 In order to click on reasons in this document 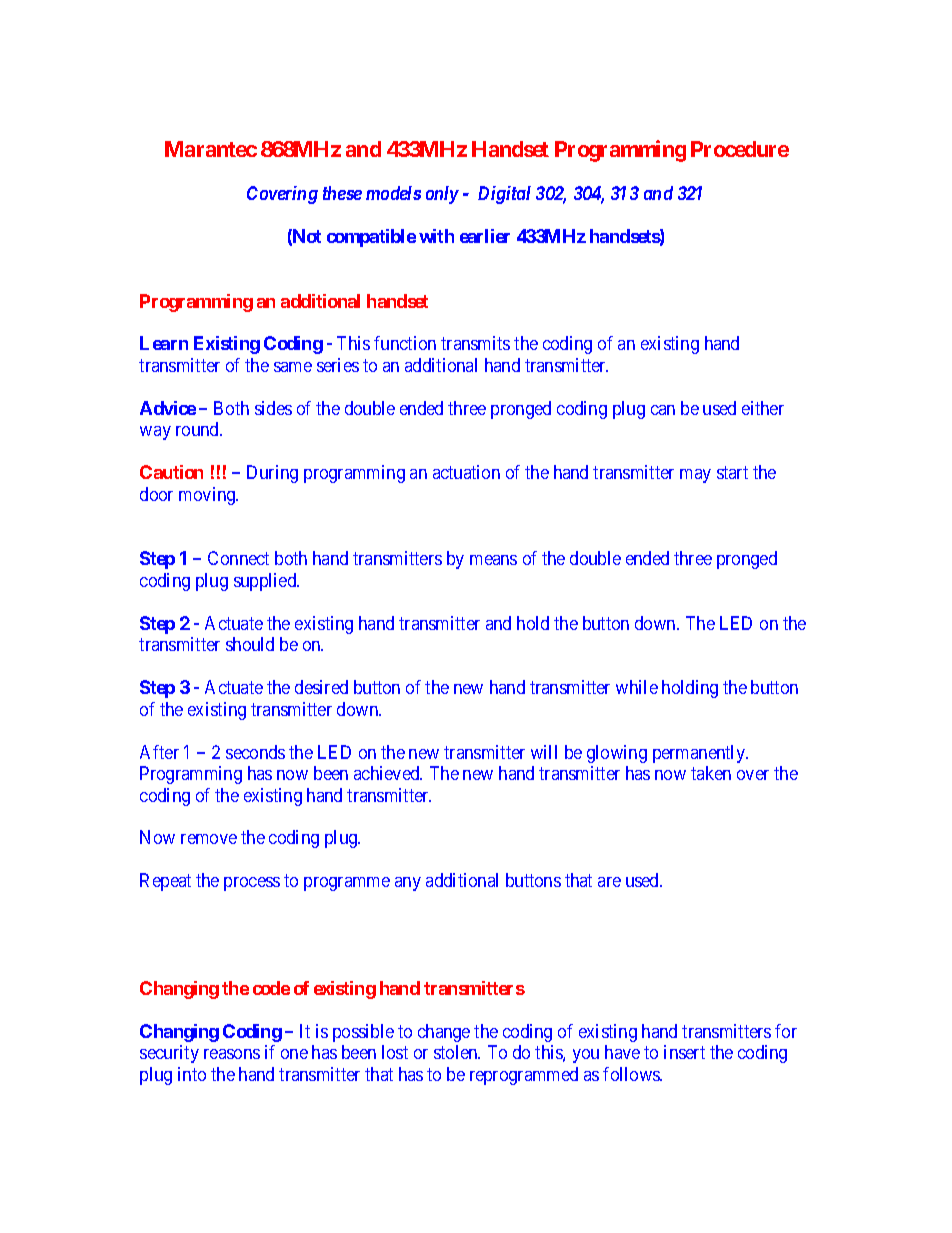, I will do `click(232, 1054)`.
